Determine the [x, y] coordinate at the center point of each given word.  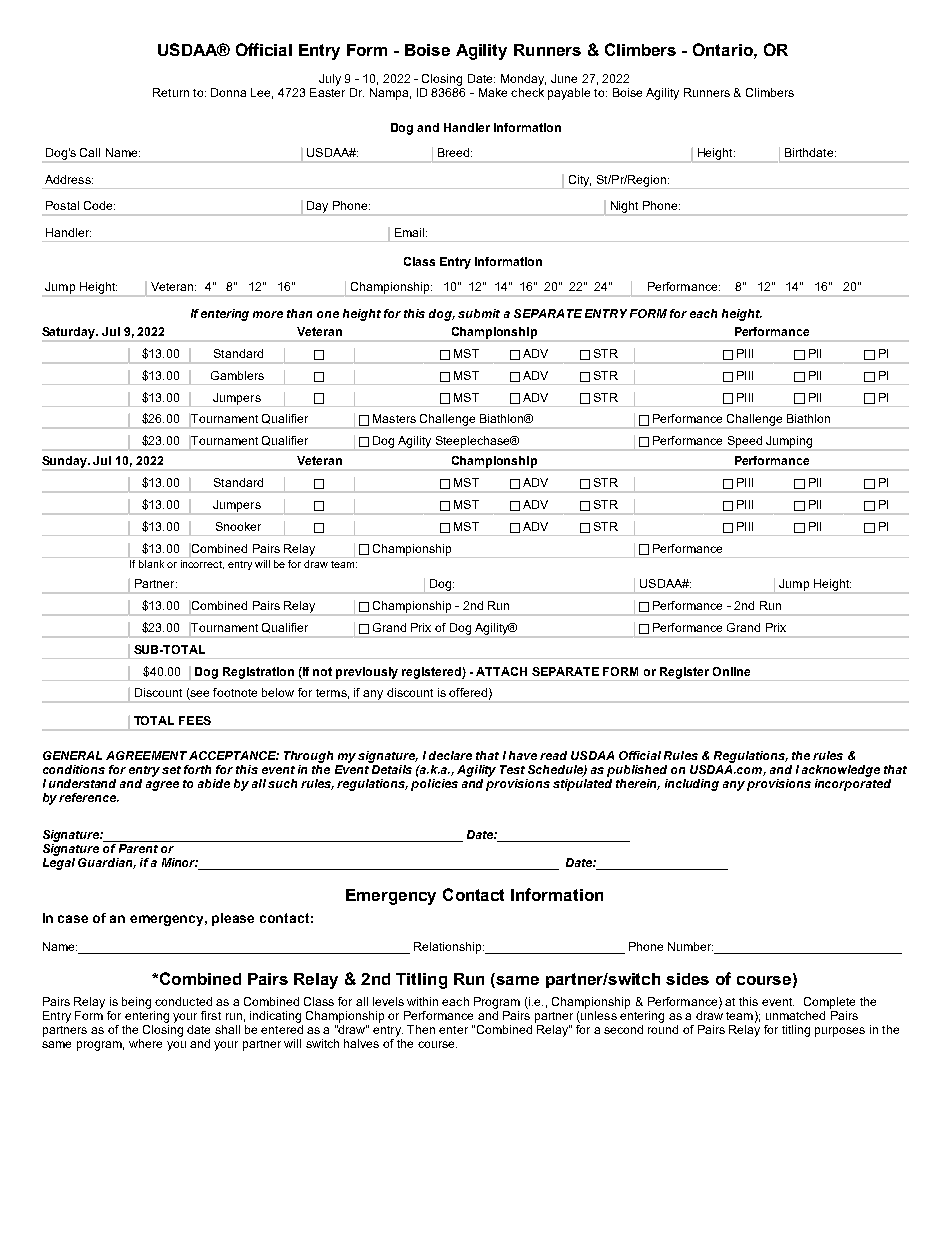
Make [493, 92]
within [422, 1001]
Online [731, 671]
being [136, 1003]
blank [151, 564]
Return [171, 92]
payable [569, 94]
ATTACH [501, 671]
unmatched [795, 1015]
